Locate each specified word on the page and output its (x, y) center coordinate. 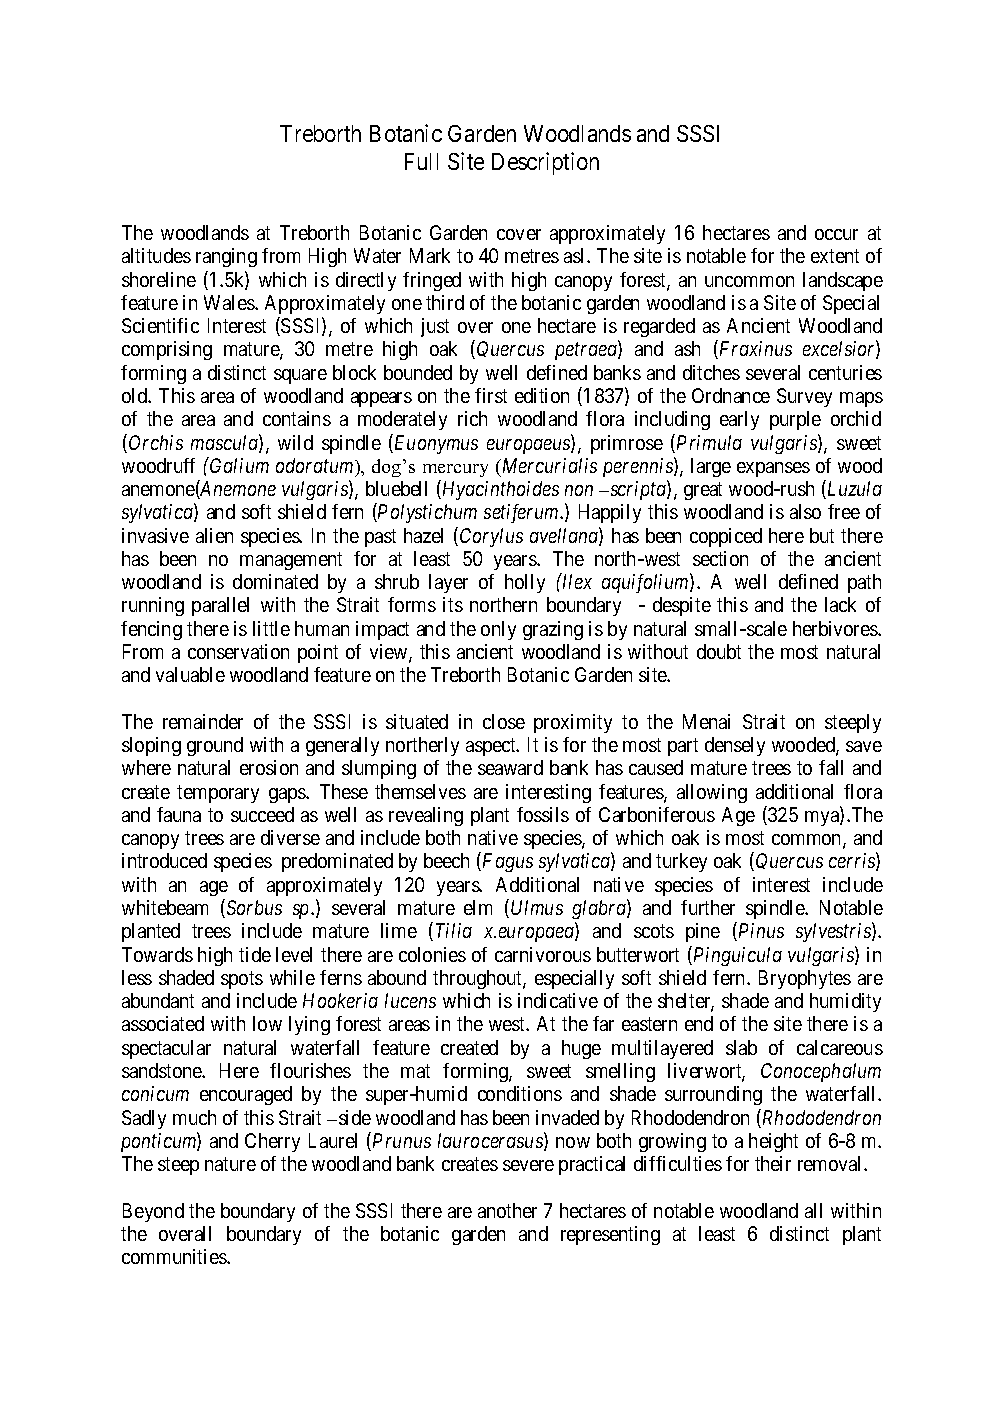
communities (175, 1256)
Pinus (760, 932)
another (507, 1210)
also (805, 511)
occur (836, 234)
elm (478, 907)
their (773, 1163)
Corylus (491, 537)
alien (214, 535)
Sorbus (253, 908)
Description (545, 163)
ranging (226, 257)
